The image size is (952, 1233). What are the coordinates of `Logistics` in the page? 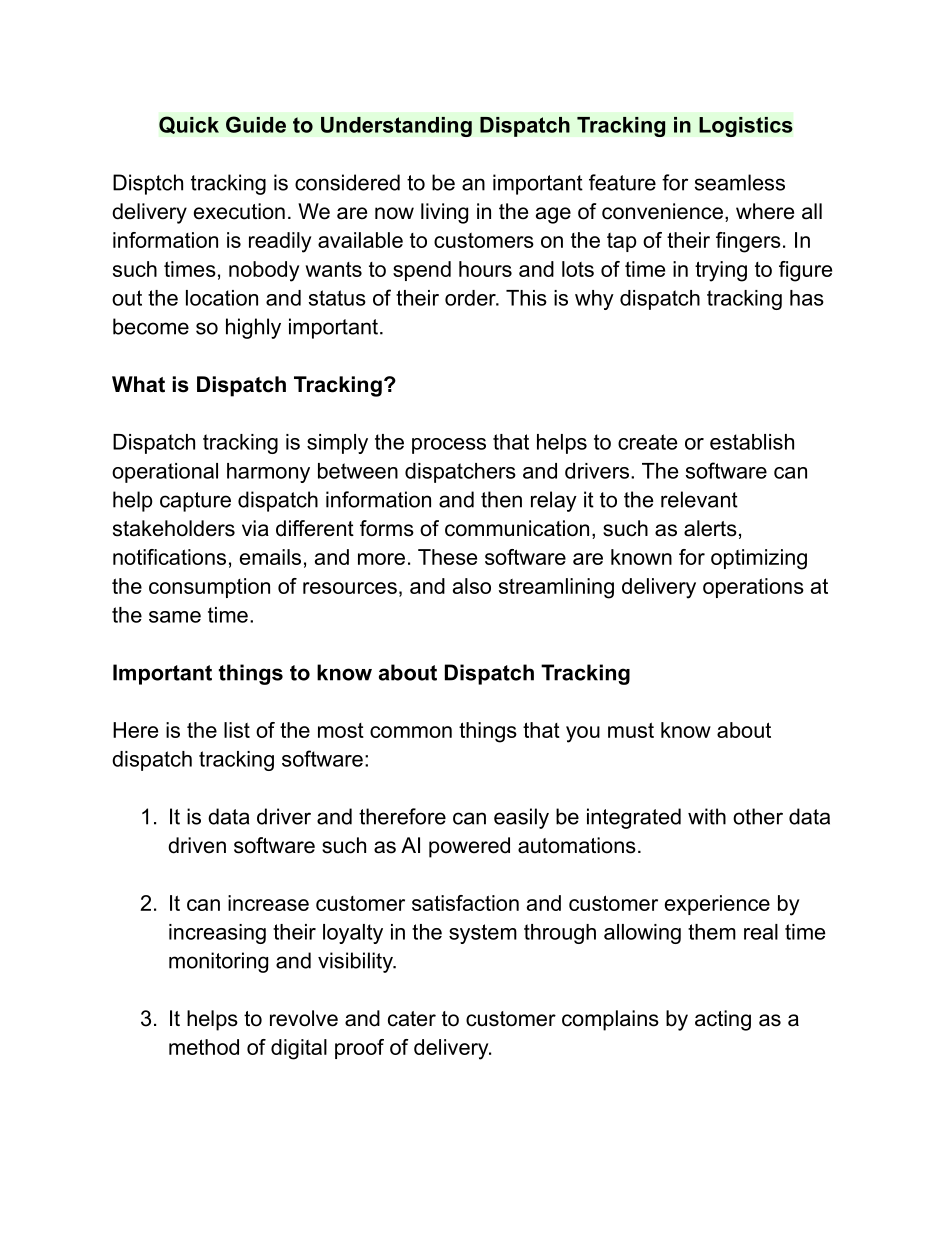 It's located at (746, 127).
